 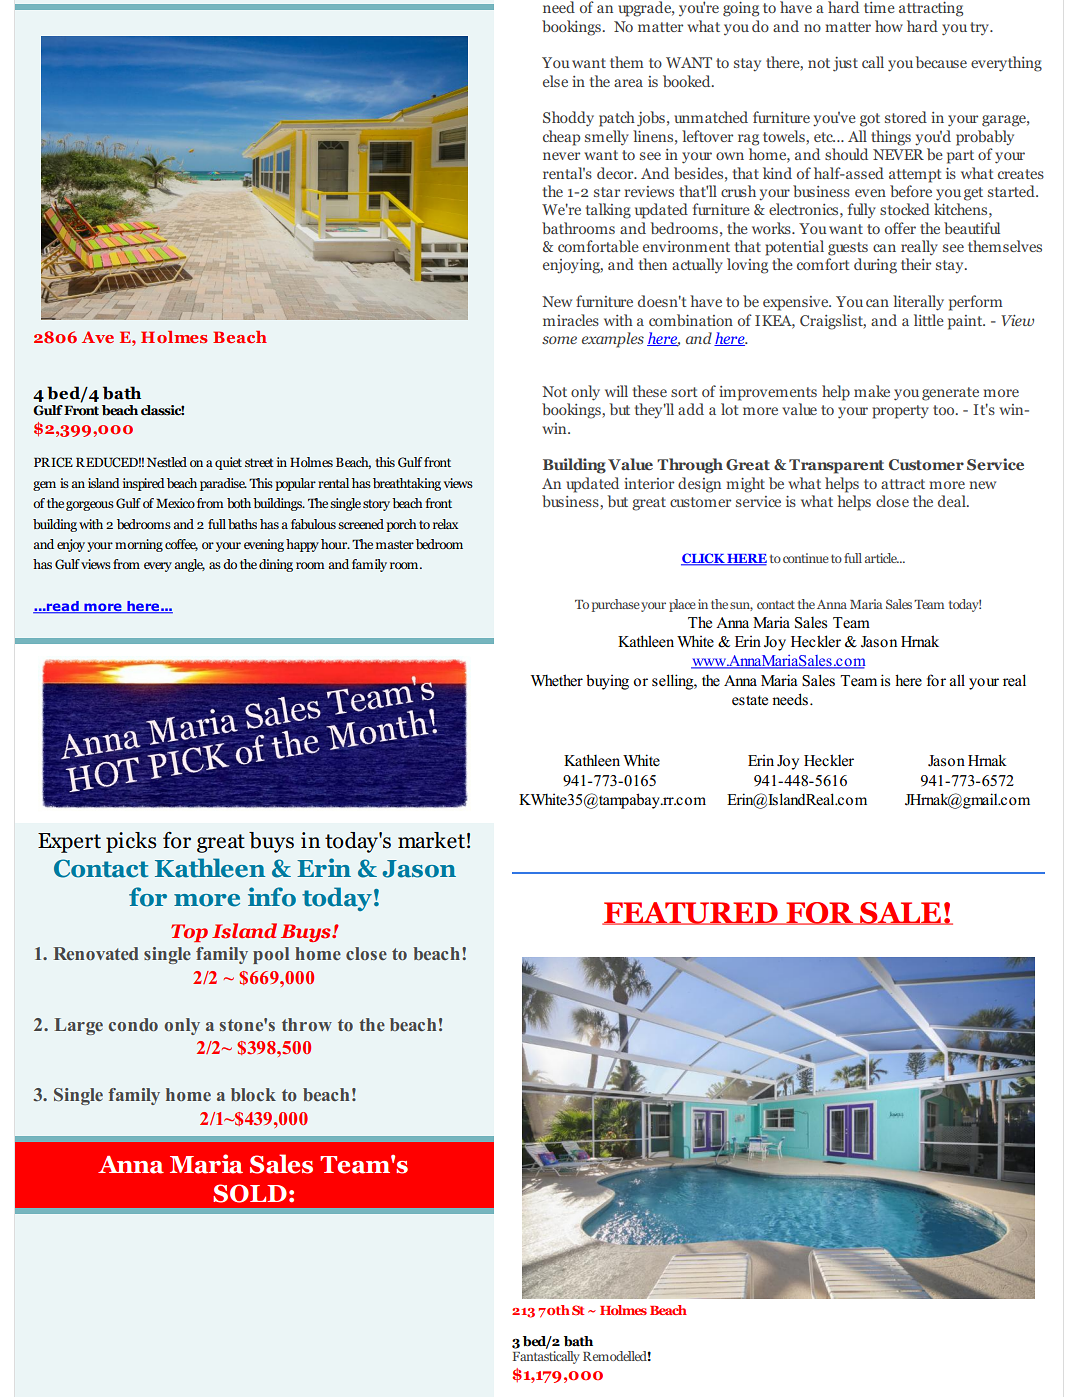 What do you see at coordinates (750, 700) in the page?
I see `estate` at bounding box center [750, 700].
